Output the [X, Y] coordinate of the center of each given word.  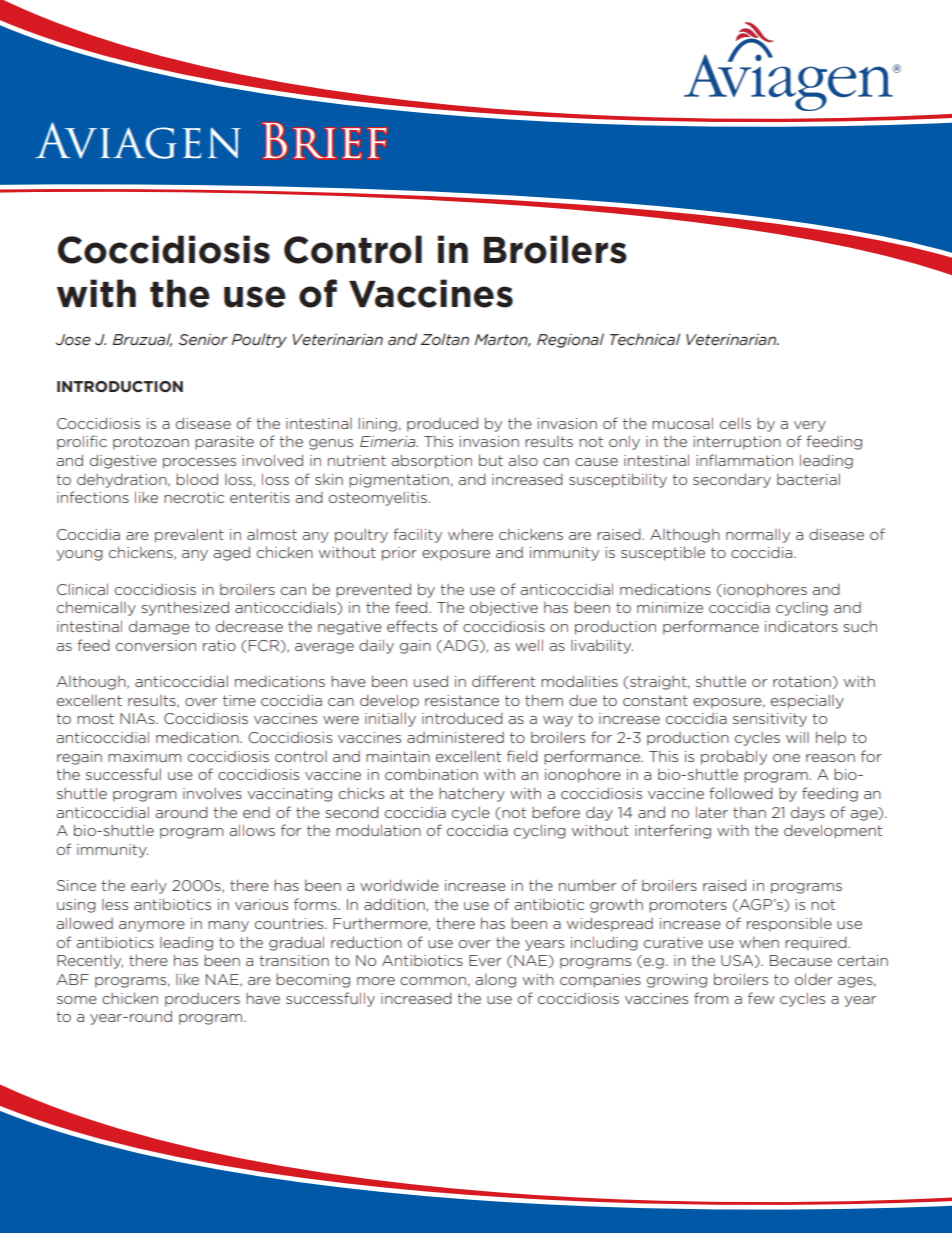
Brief [324, 141]
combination [431, 774]
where [470, 534]
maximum [144, 756]
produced [442, 424]
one [786, 758]
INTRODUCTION [120, 386]
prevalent [189, 535]
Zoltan [444, 339]
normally [758, 535]
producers [202, 1000]
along [495, 981]
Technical [645, 339]
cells [735, 423]
